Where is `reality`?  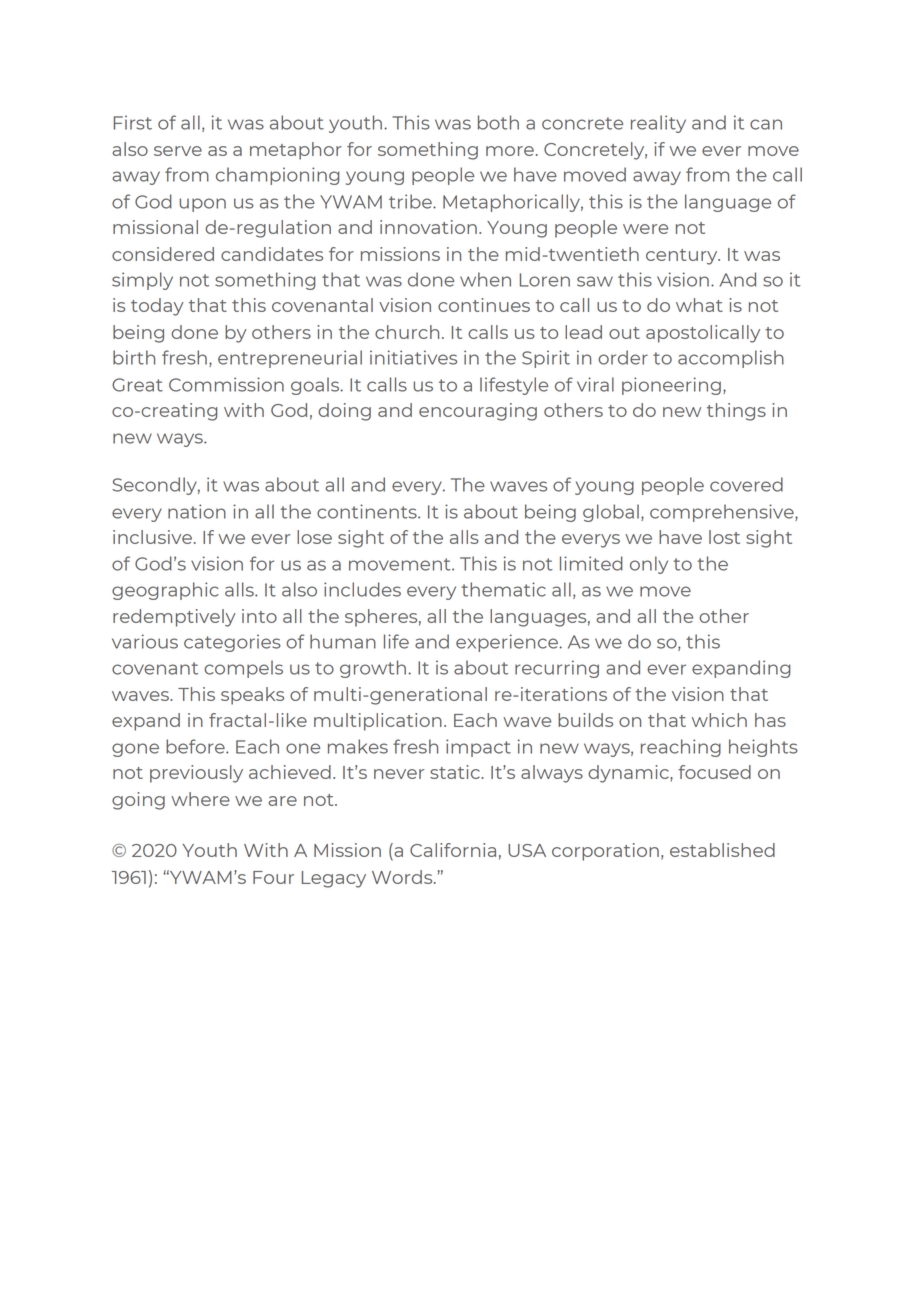
reality is located at coordinates (658, 124).
